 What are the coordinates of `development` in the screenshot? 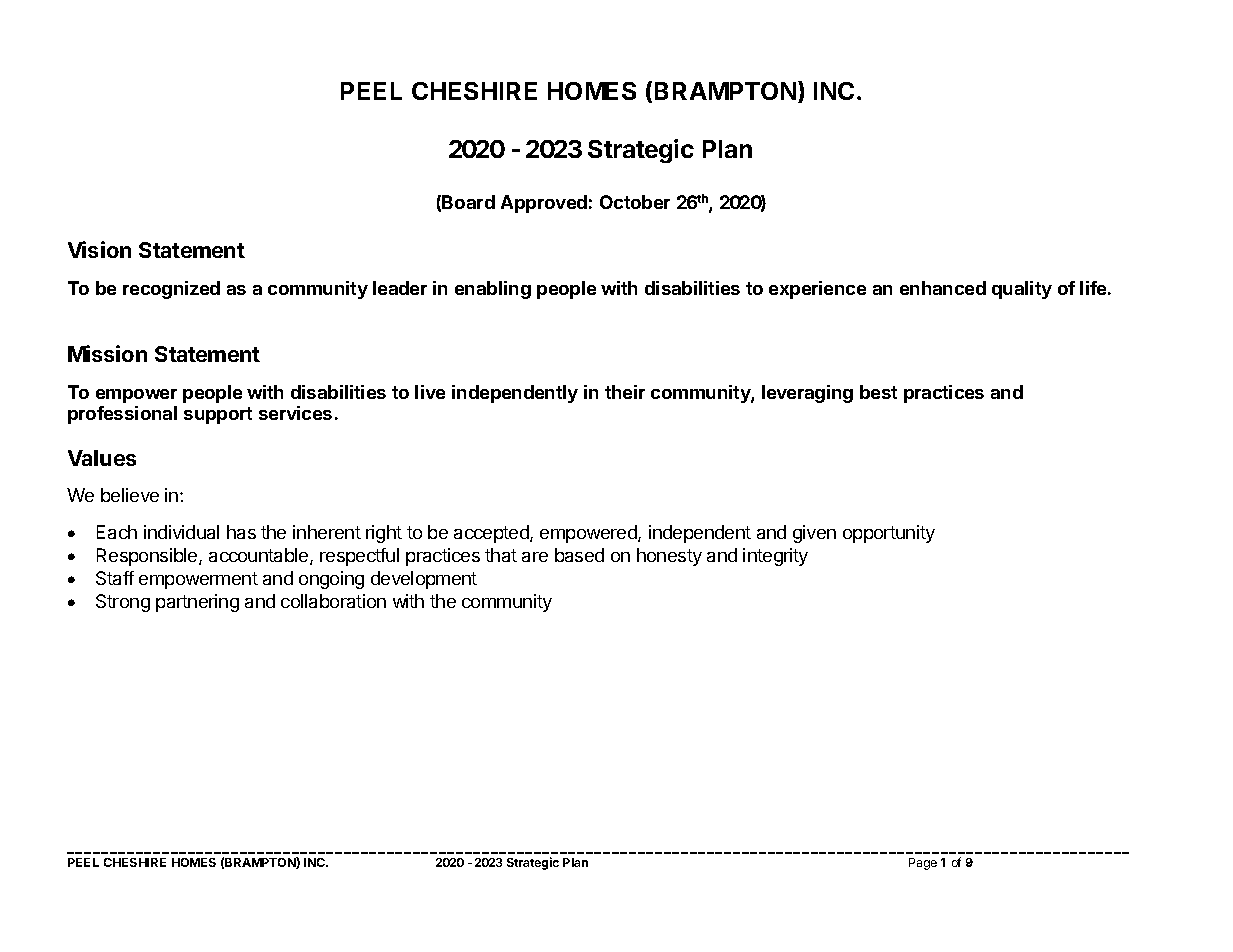 It's located at (424, 580).
